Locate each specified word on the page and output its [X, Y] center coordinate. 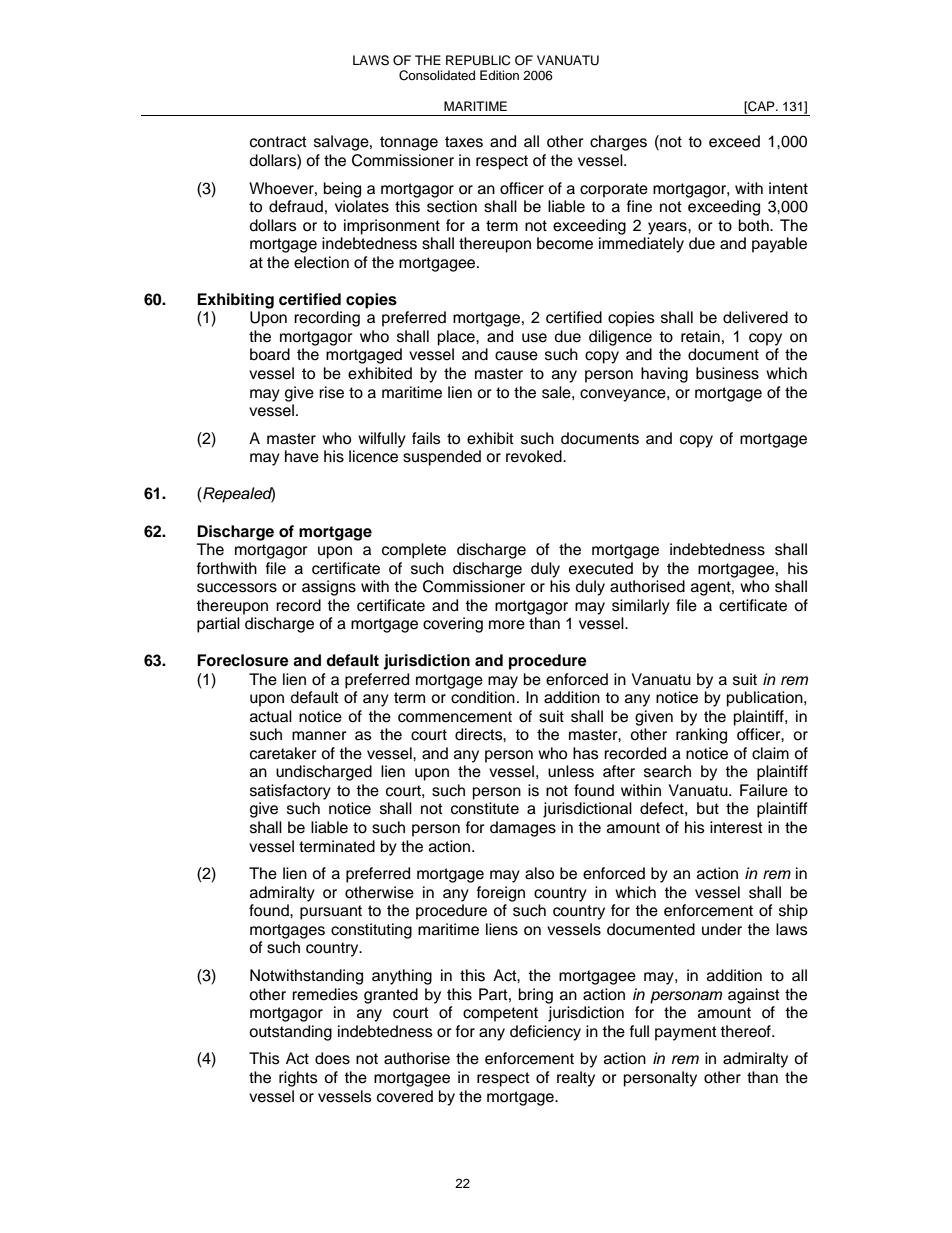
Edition [499, 75]
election [321, 262]
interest [736, 827]
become [565, 243]
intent [788, 188]
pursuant [331, 912]
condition [483, 697]
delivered [755, 317]
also [539, 873]
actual [271, 716]
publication [766, 699]
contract [278, 142]
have [302, 456]
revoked [535, 456]
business [727, 373]
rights [298, 1079]
